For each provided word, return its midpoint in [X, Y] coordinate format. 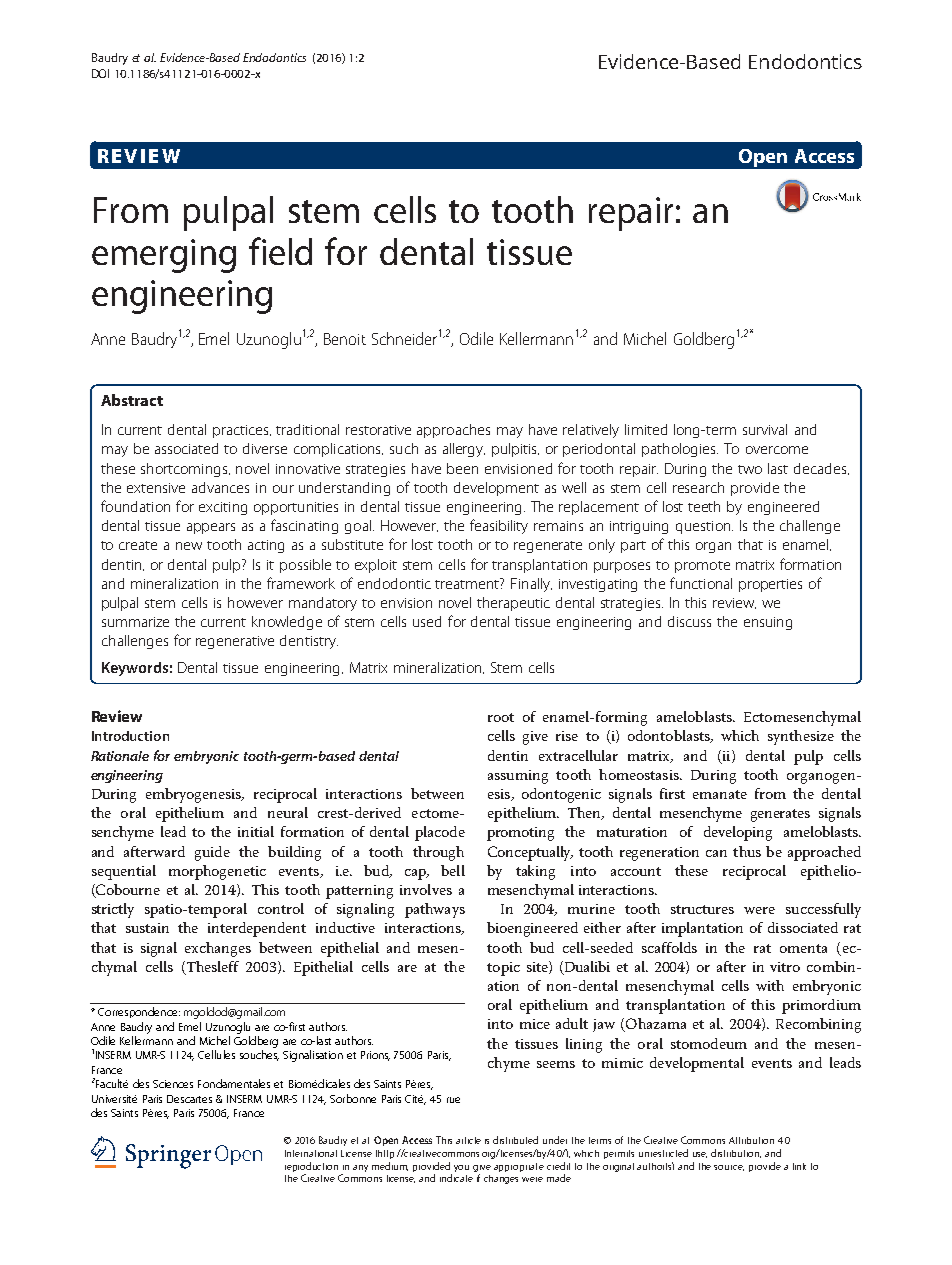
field [280, 251]
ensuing [768, 623]
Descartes [189, 1099]
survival [765, 429]
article [468, 1140]
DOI [100, 73]
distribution [736, 1153]
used [427, 621]
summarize [135, 622]
